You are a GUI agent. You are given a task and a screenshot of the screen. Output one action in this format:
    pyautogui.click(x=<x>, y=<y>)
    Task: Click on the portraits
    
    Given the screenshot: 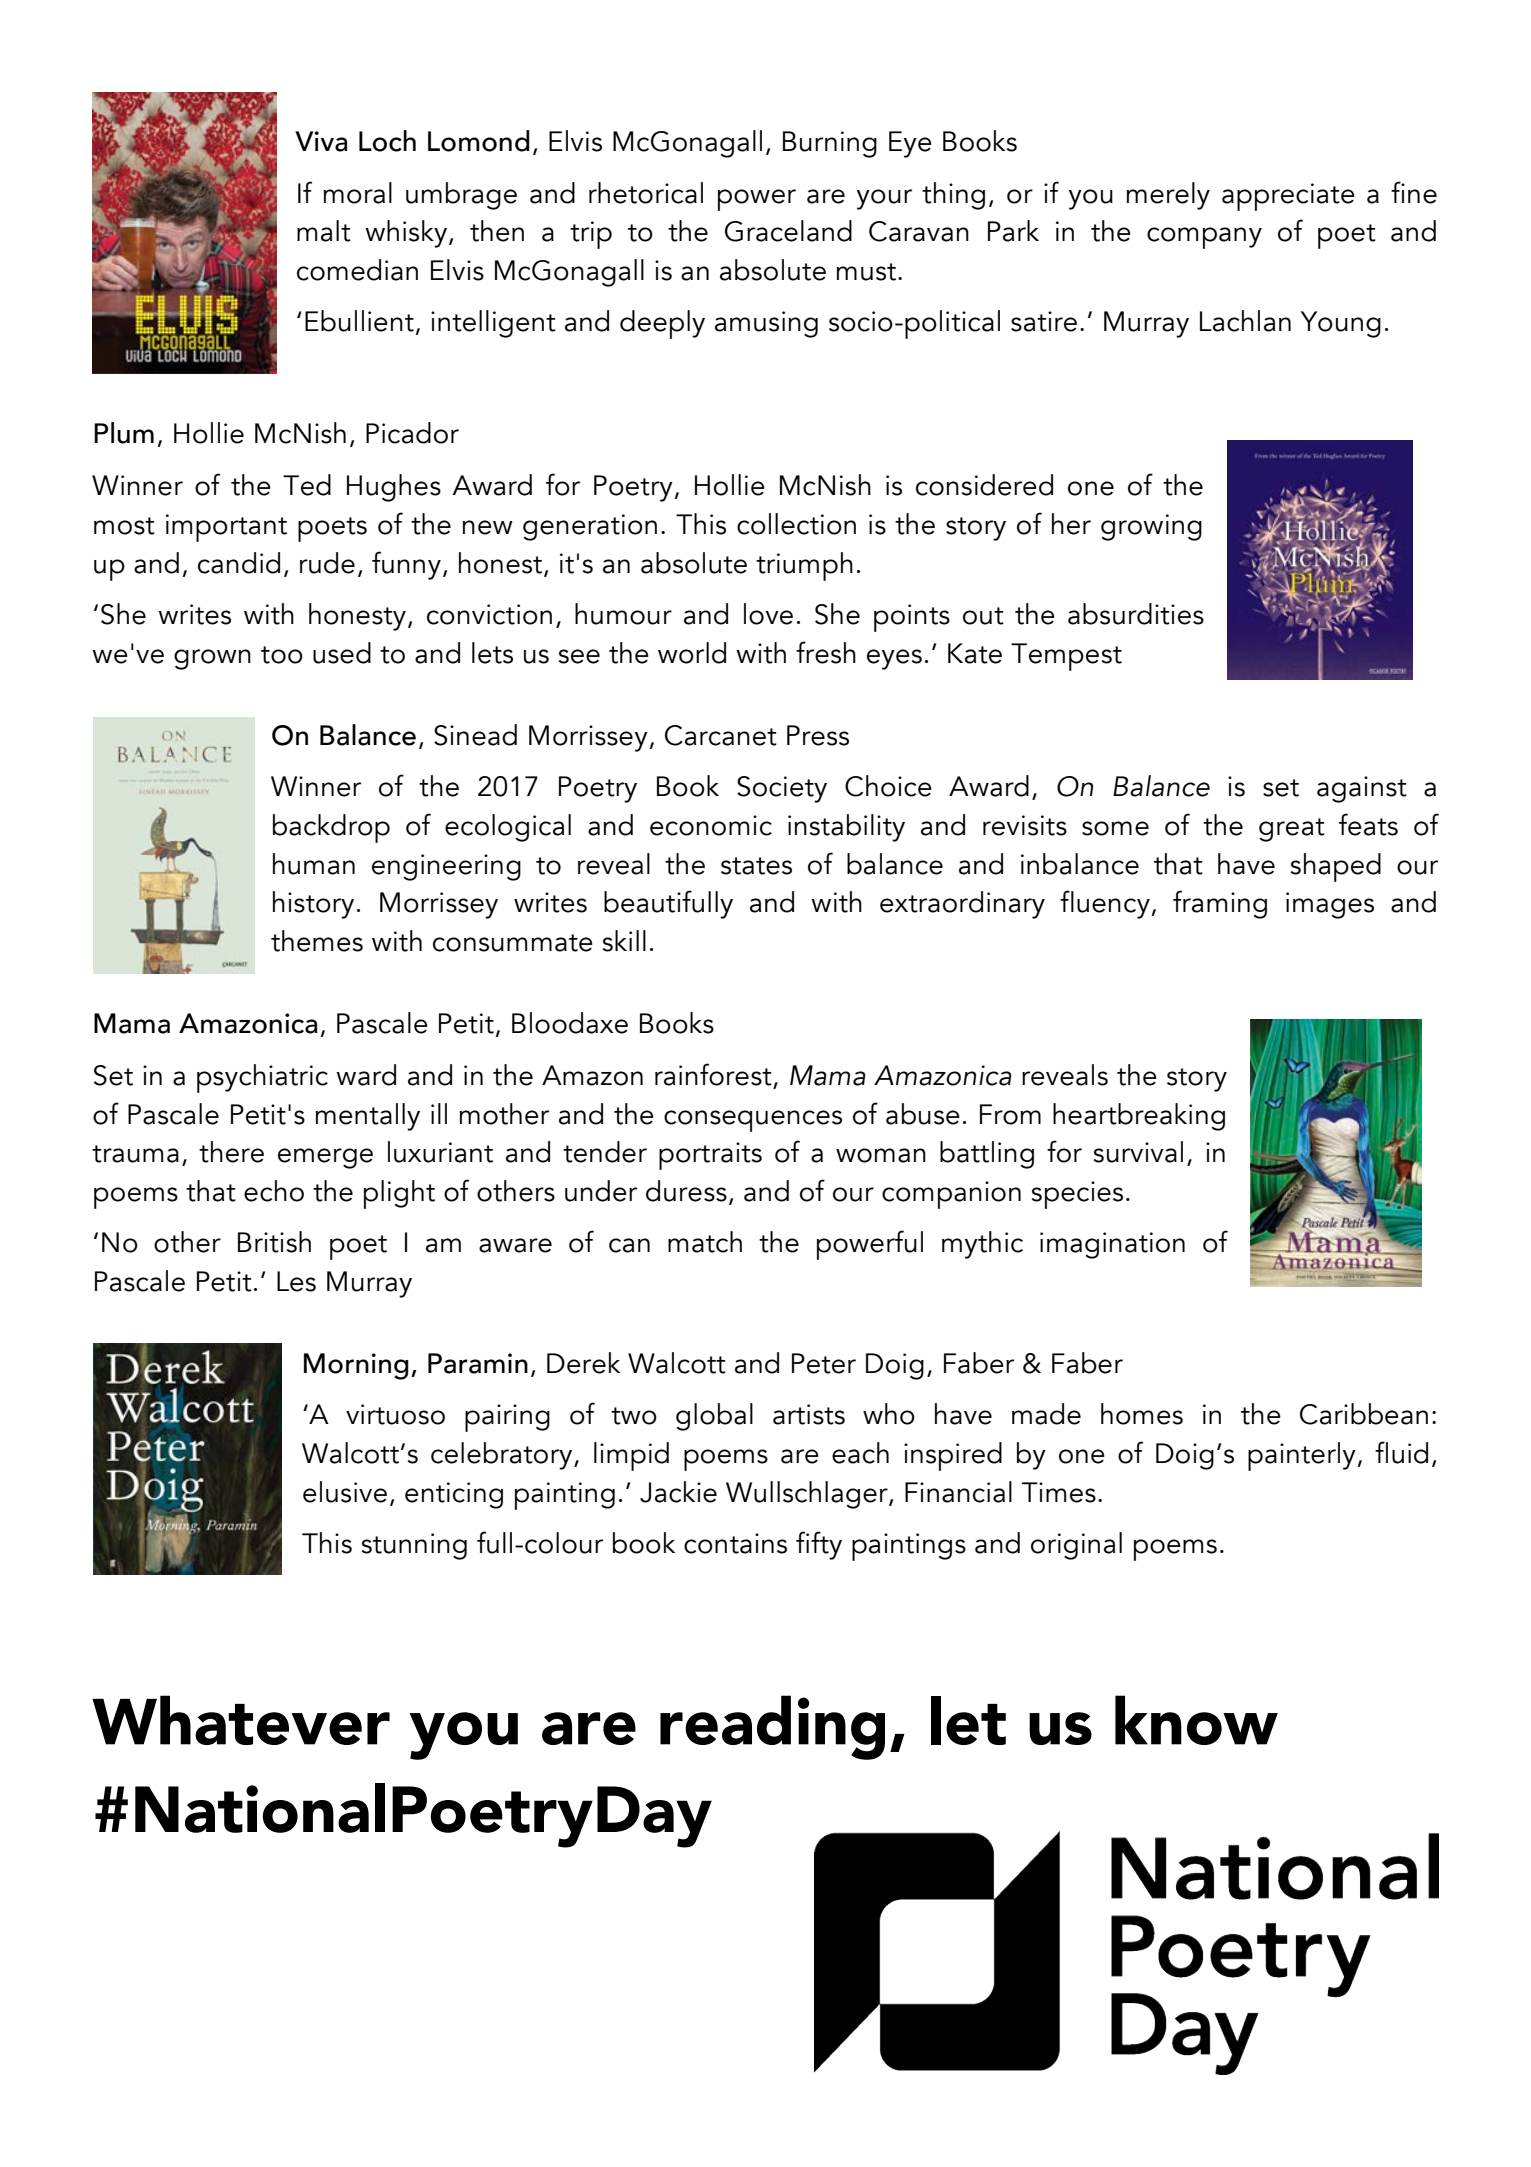 What is the action you would take?
    pyautogui.click(x=710, y=1156)
